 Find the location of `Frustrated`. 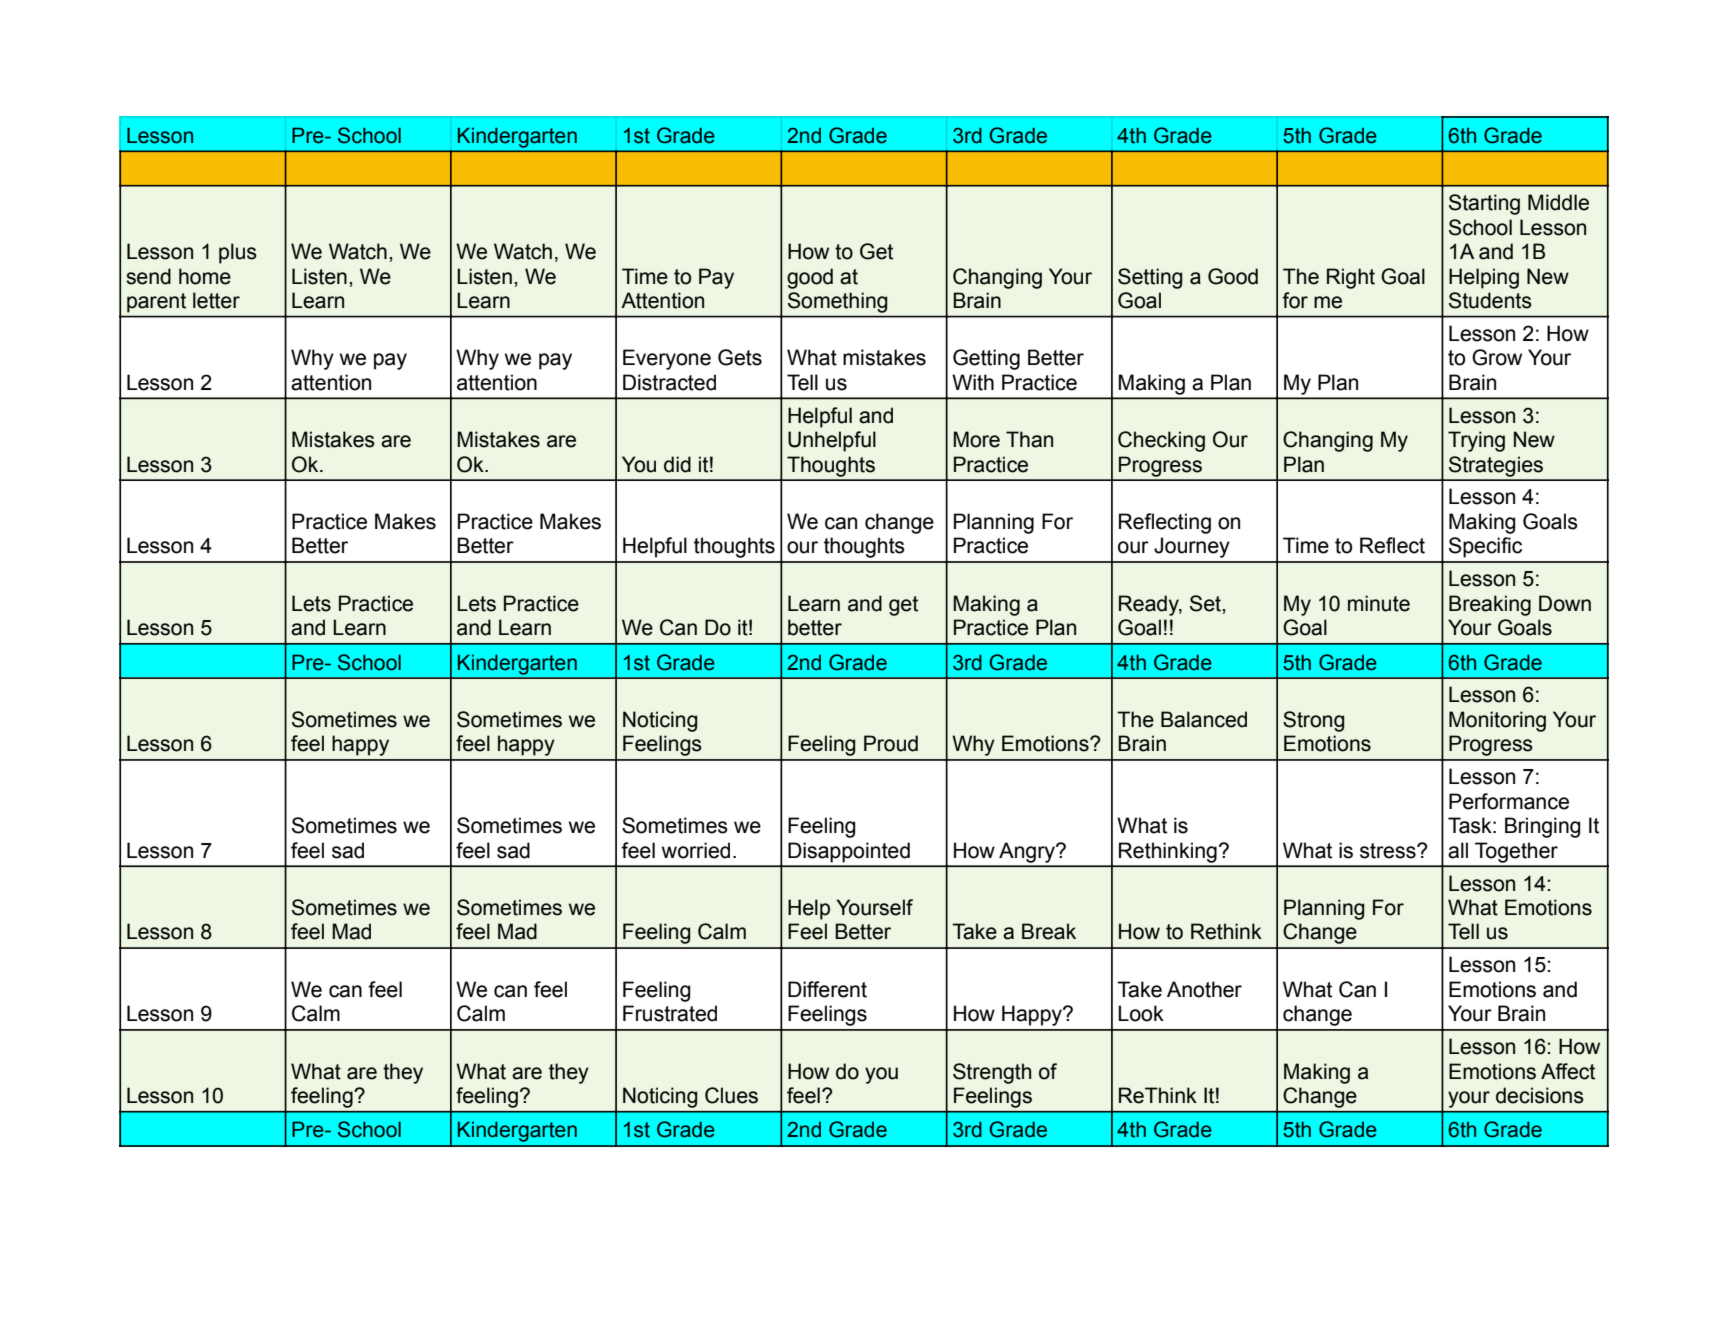

Frustrated is located at coordinates (670, 1013).
